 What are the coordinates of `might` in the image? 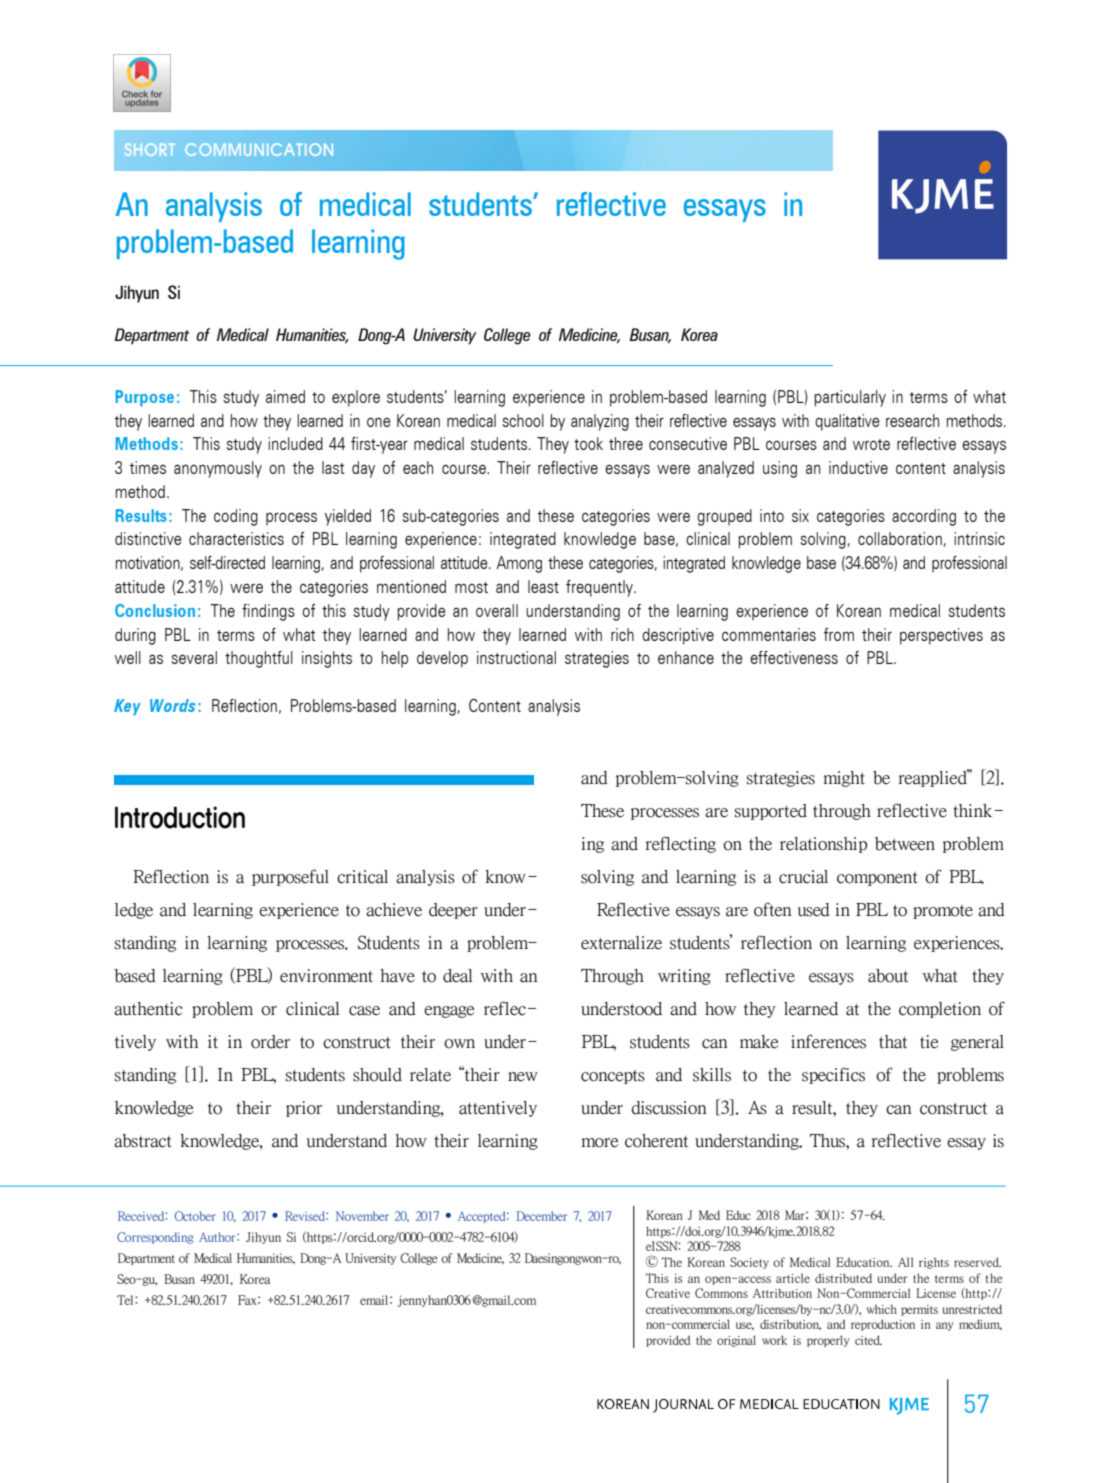 It's located at (844, 779).
